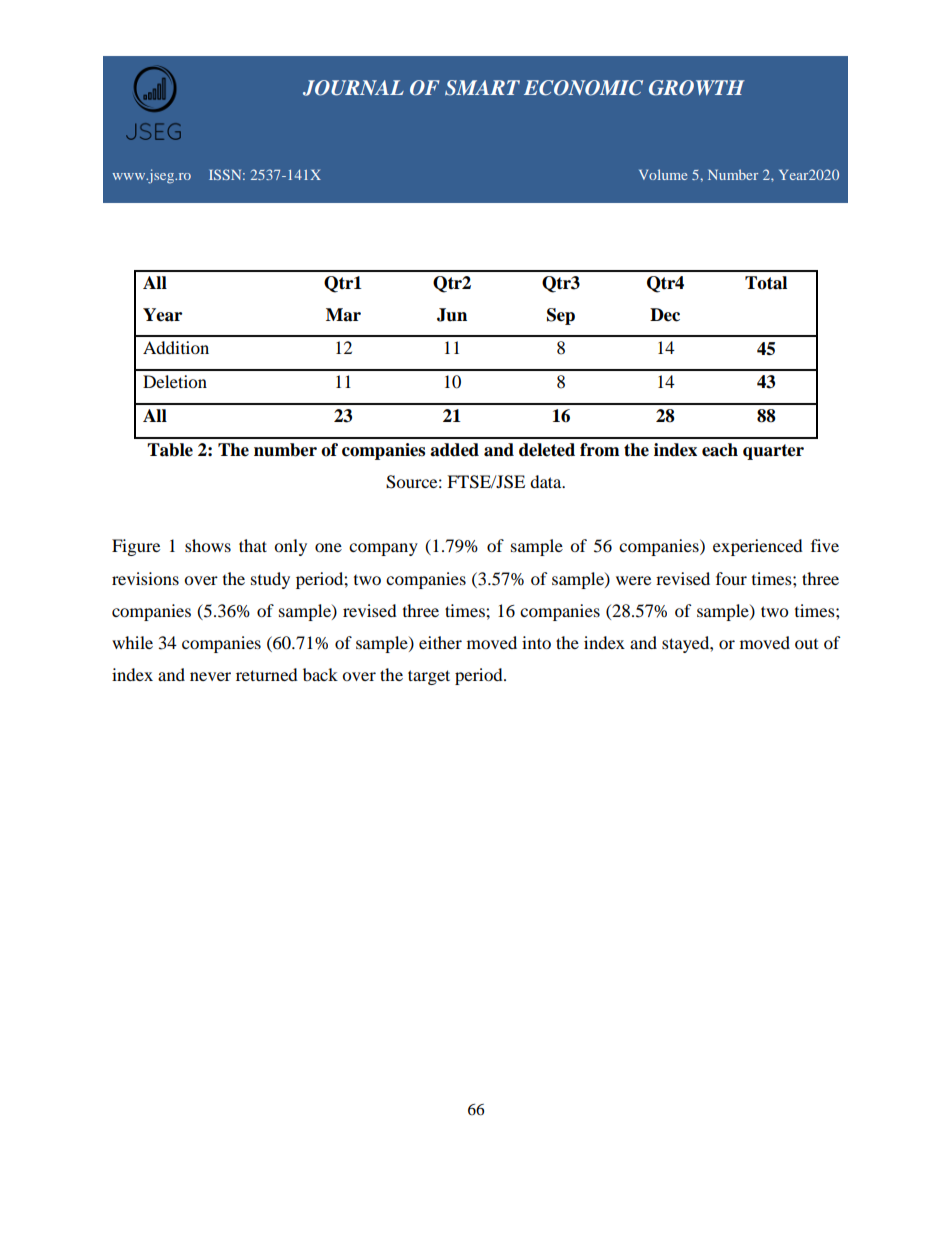  Describe the element at coordinates (766, 283) in the screenshot. I see `Total` at that location.
